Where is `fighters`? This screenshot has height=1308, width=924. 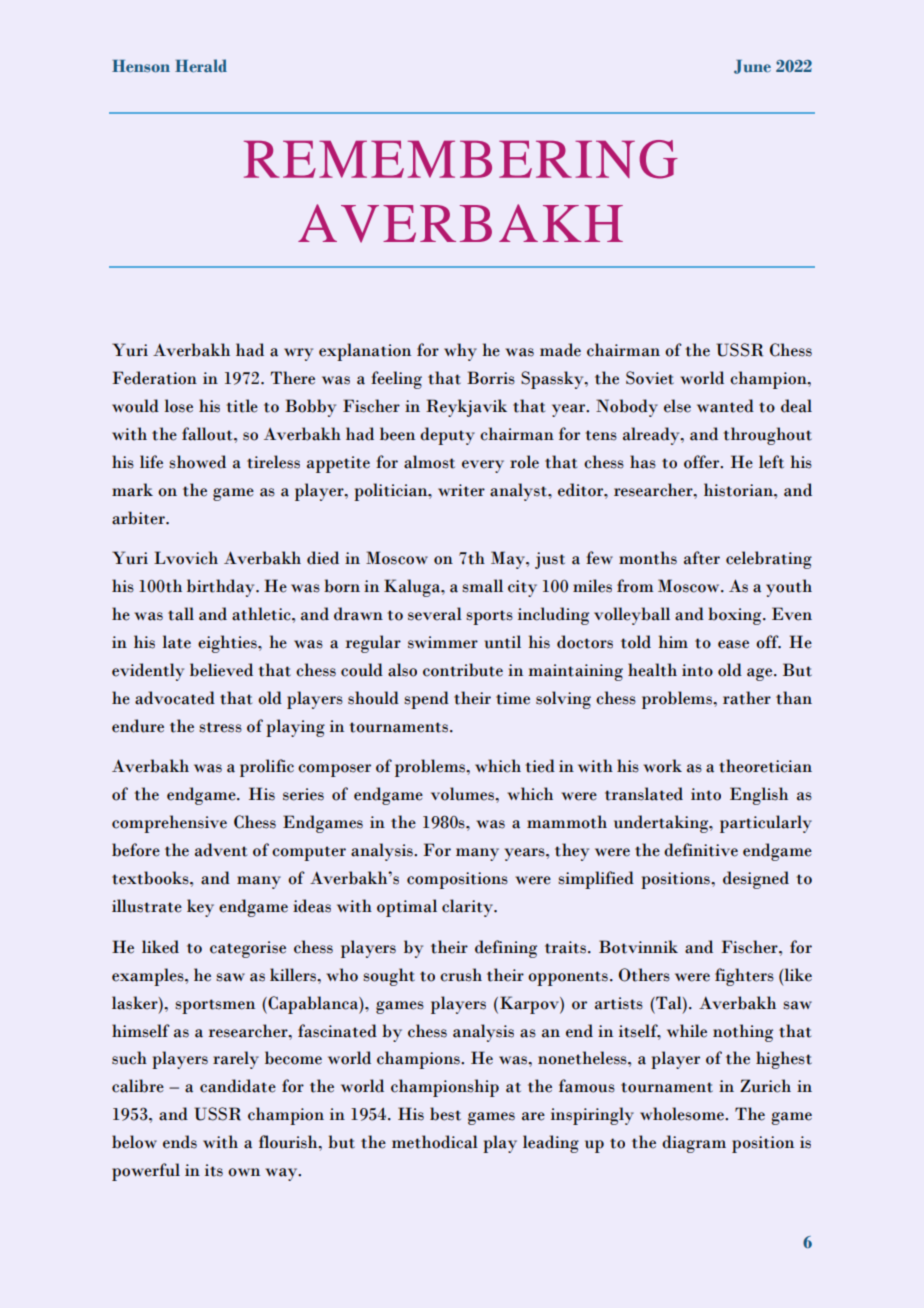
fighters is located at coordinates (744, 977).
